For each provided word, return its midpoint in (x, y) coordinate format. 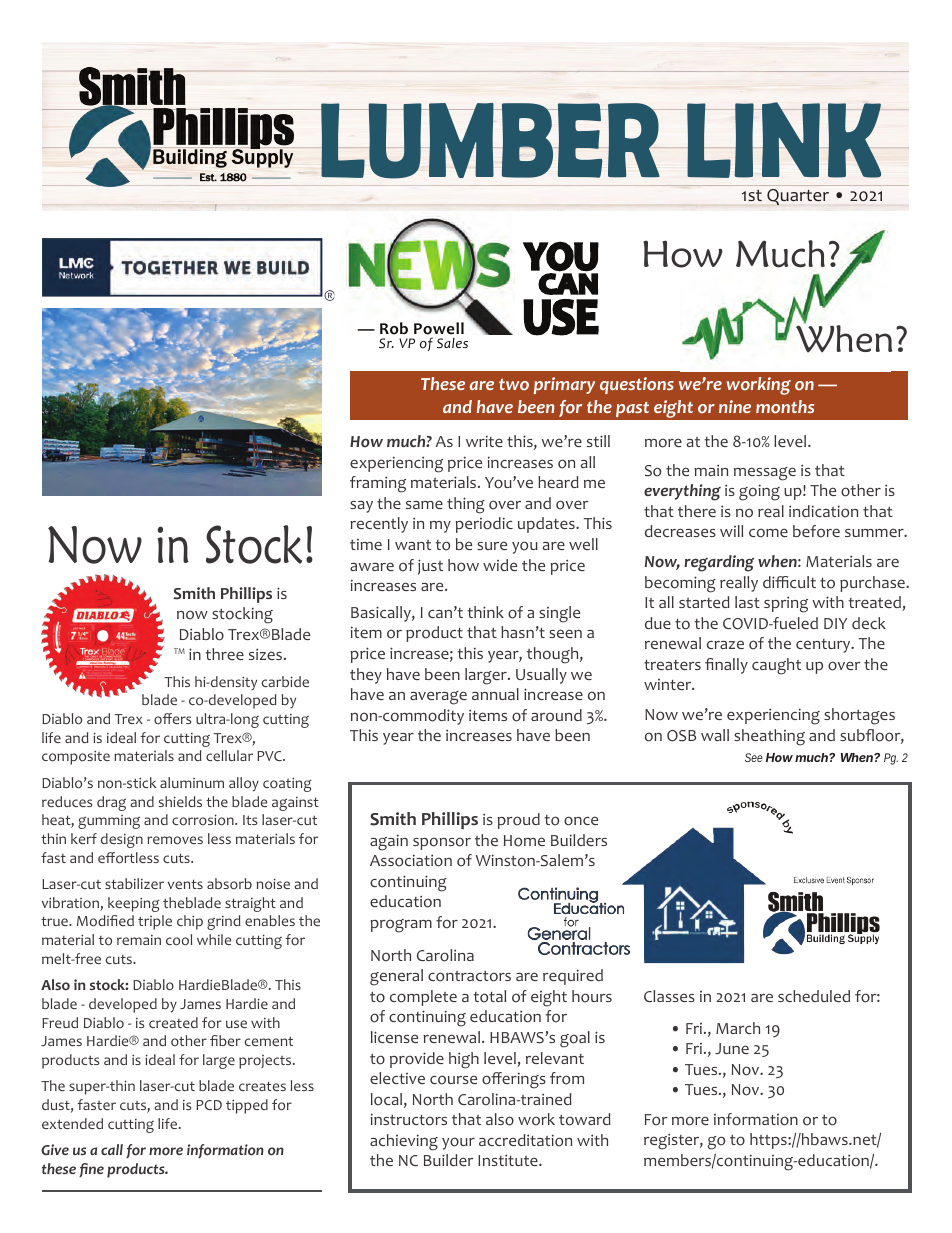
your (458, 1143)
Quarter (798, 197)
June (732, 1048)
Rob (394, 328)
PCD (209, 1105)
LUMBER (491, 141)
